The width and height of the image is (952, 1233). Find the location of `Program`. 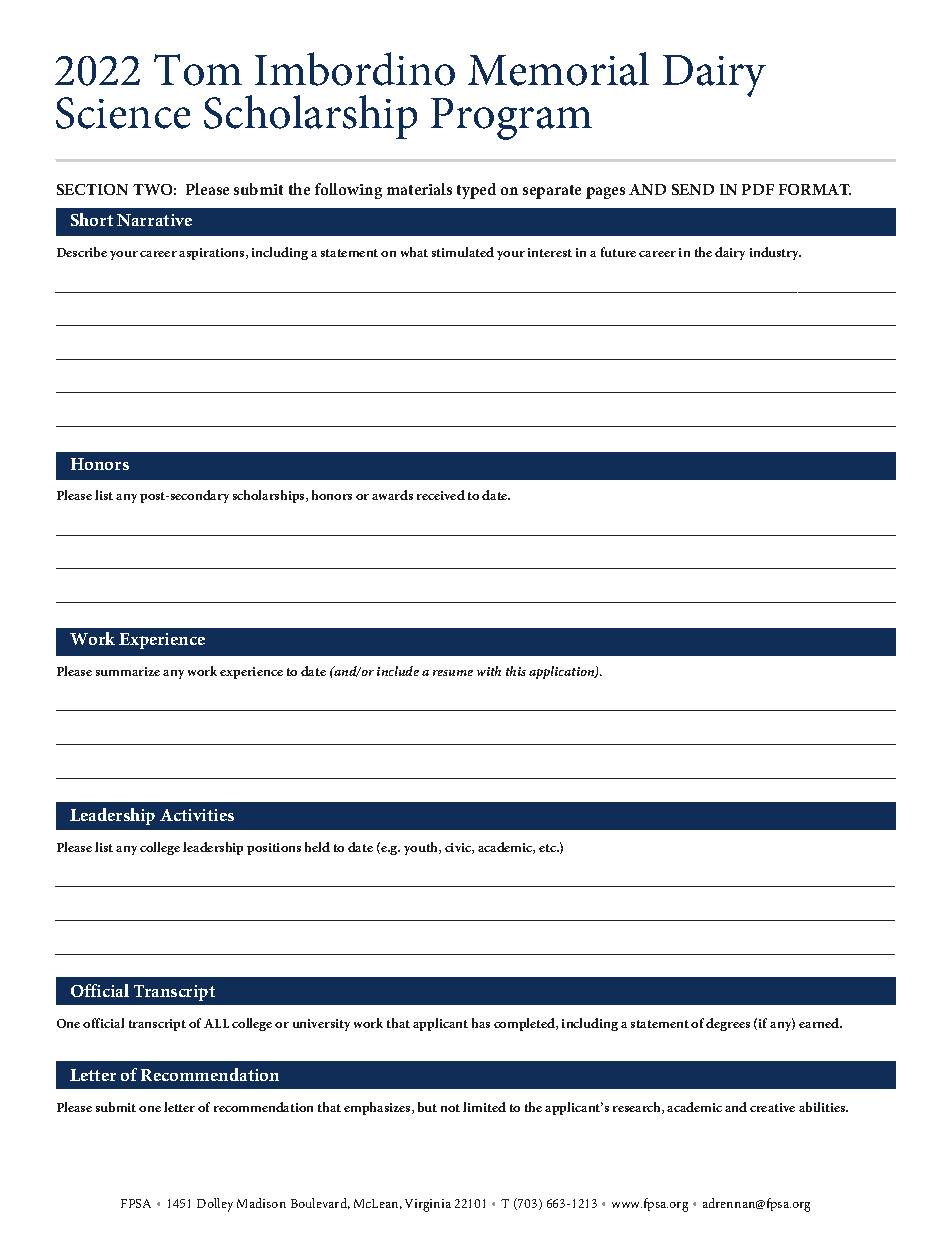

Program is located at coordinates (511, 119).
